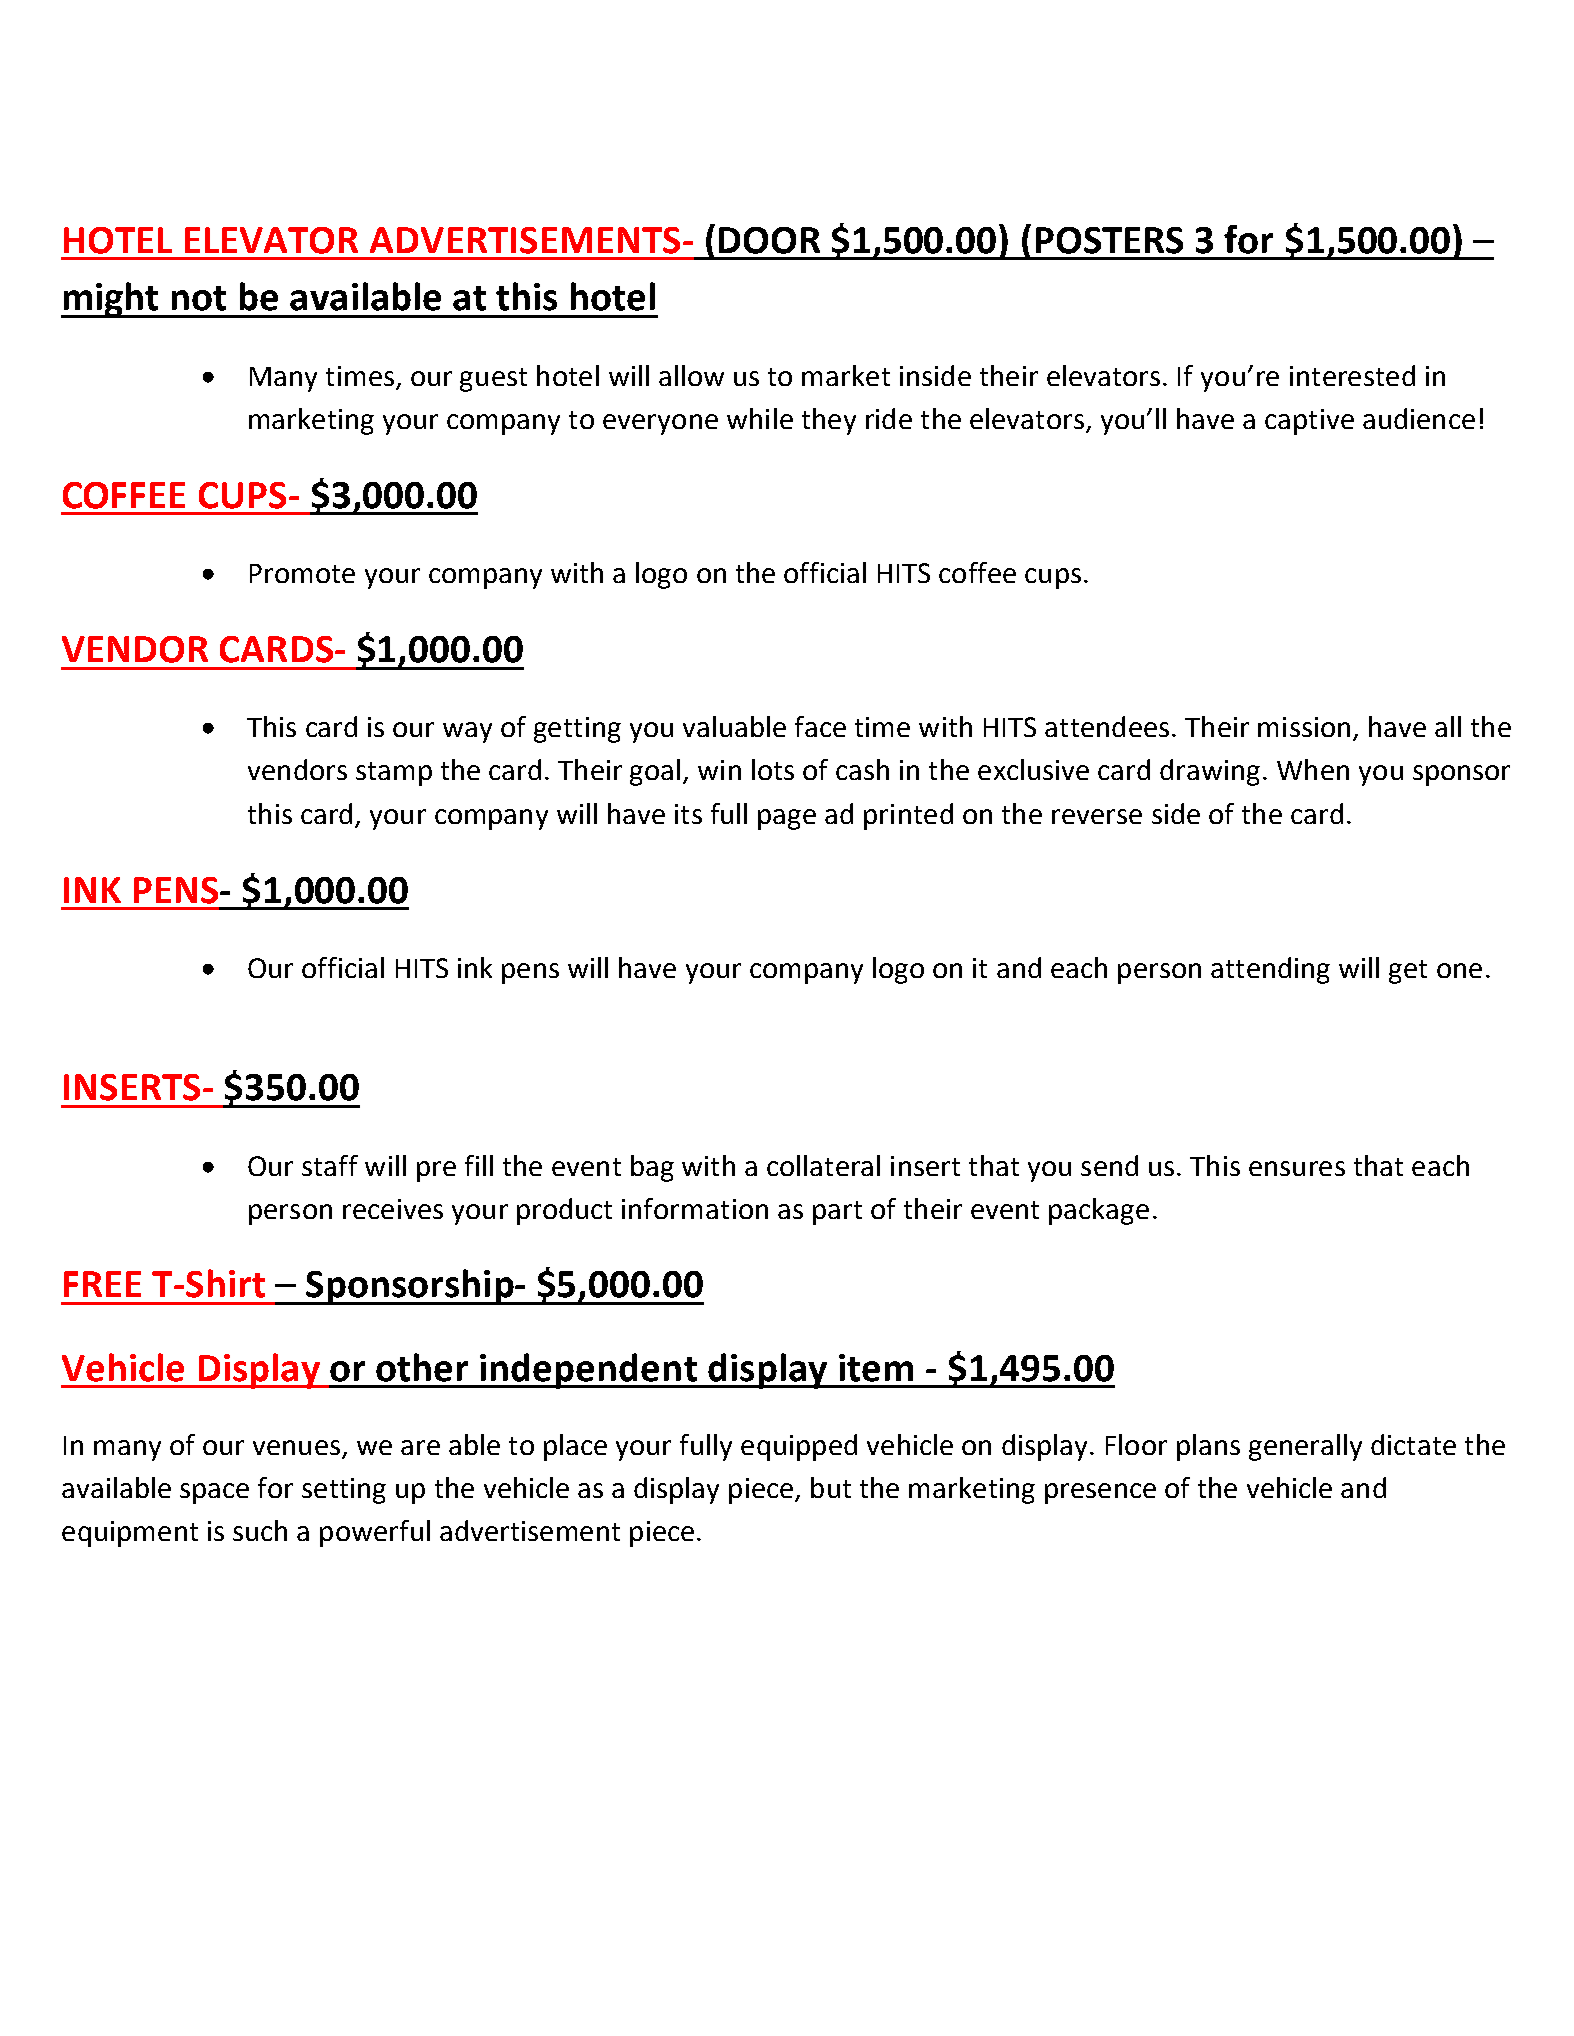  I want to click on POSTERS, so click(1109, 240).
